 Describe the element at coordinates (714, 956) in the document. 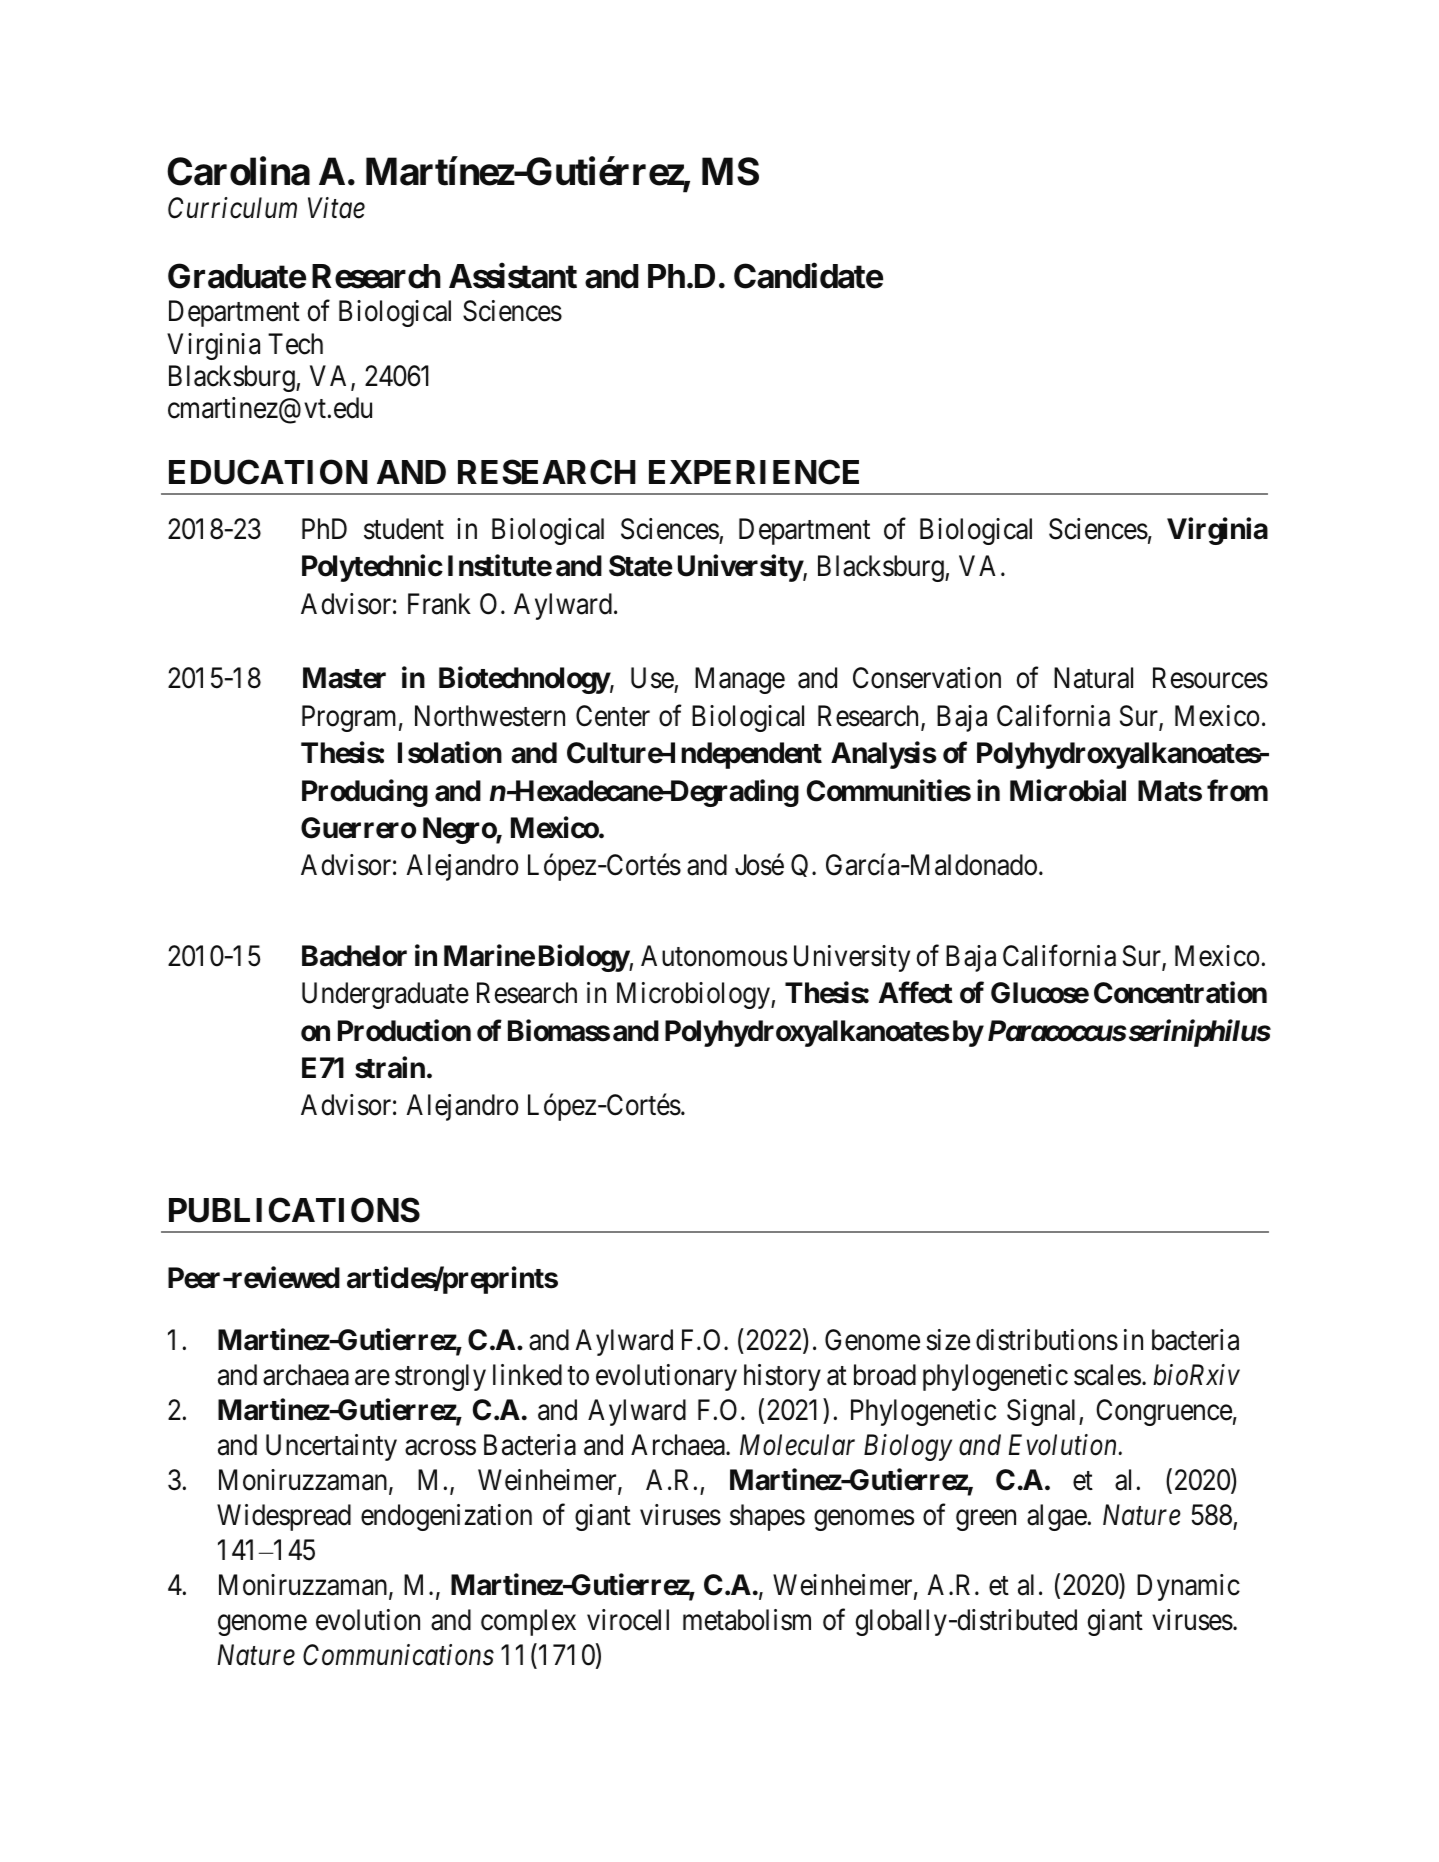

I see `Autonomous` at that location.
